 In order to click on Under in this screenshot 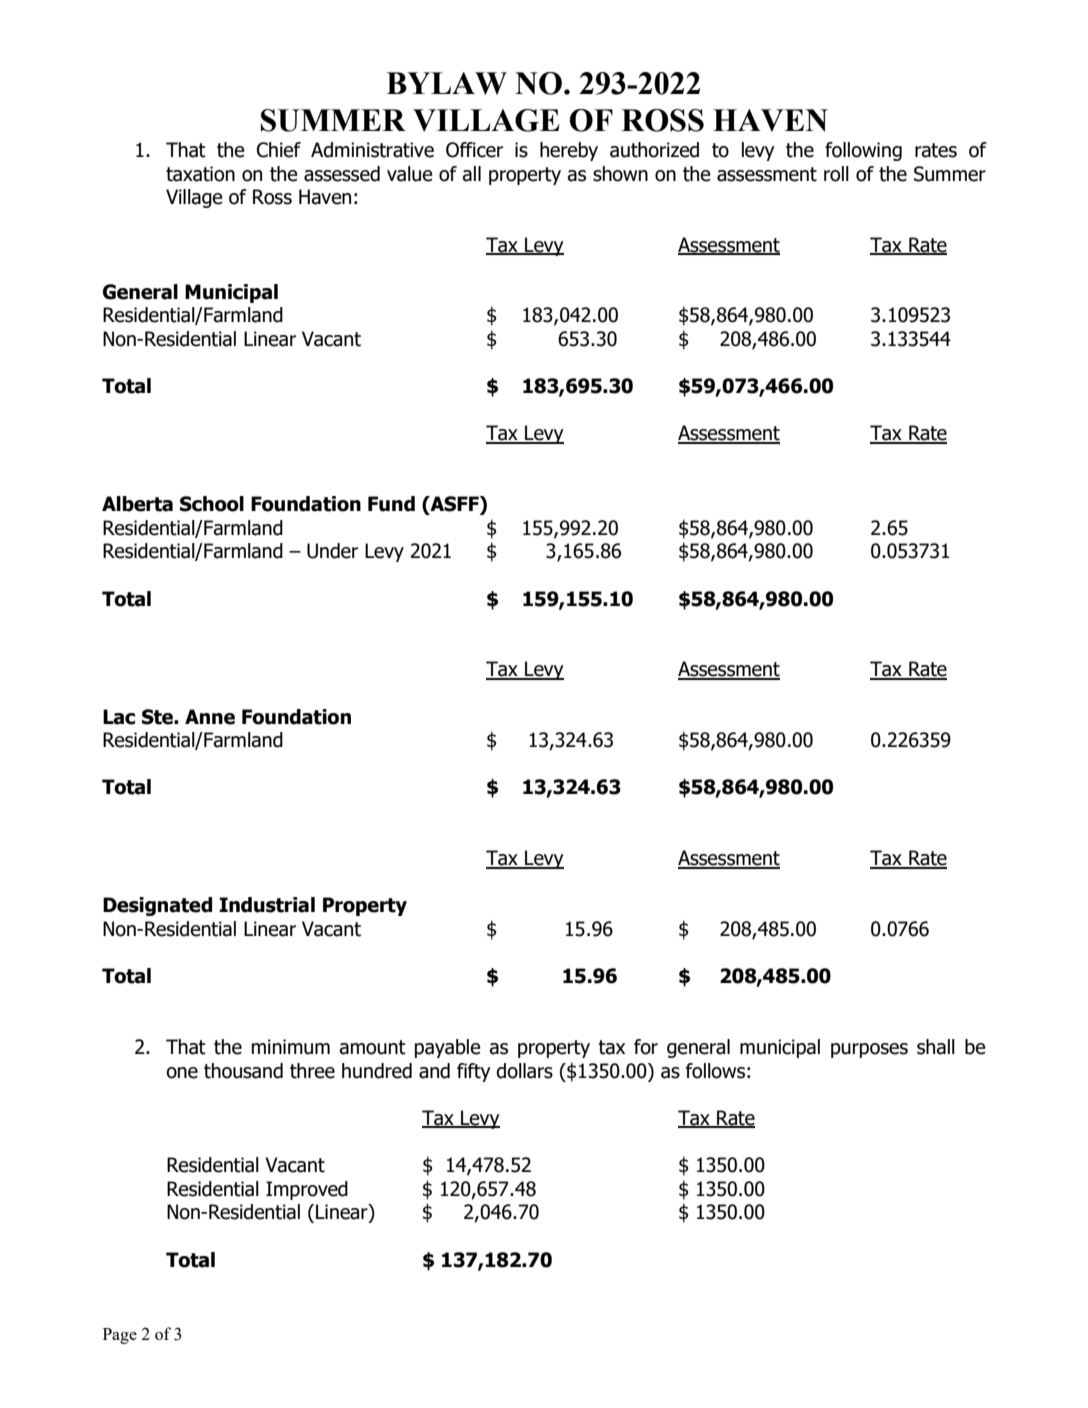, I will do `click(332, 551)`.
